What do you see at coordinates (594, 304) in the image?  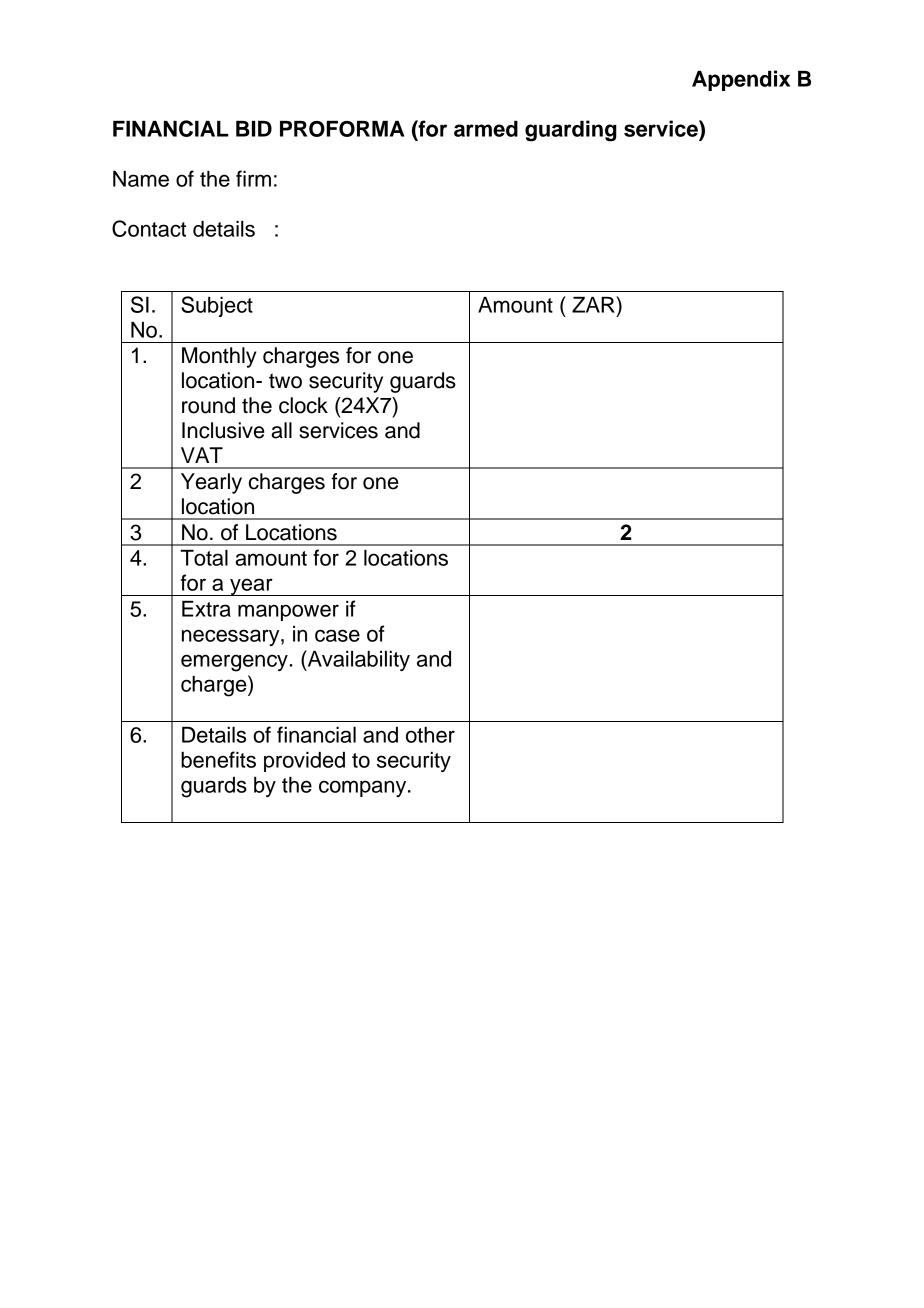 I see `ZAR` at bounding box center [594, 304].
